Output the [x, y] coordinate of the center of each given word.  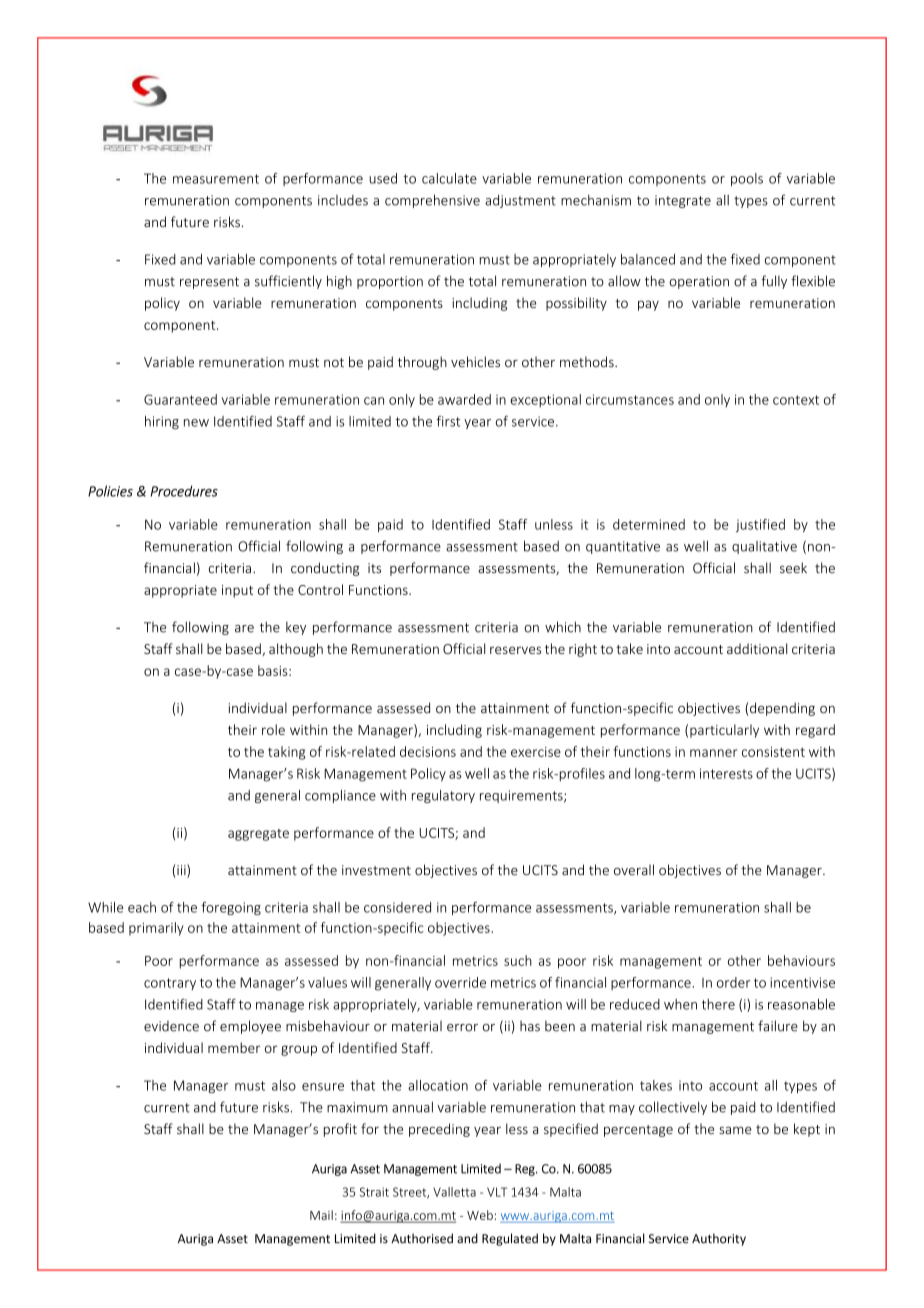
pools [747, 179]
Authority [719, 1239]
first [448, 421]
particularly [724, 731]
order [733, 982]
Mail [321, 1215]
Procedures [184, 491]
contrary [170, 984]
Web [480, 1215]
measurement [216, 179]
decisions [428, 751]
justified [760, 526]
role [273, 729]
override [460, 982]
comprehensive [432, 201]
